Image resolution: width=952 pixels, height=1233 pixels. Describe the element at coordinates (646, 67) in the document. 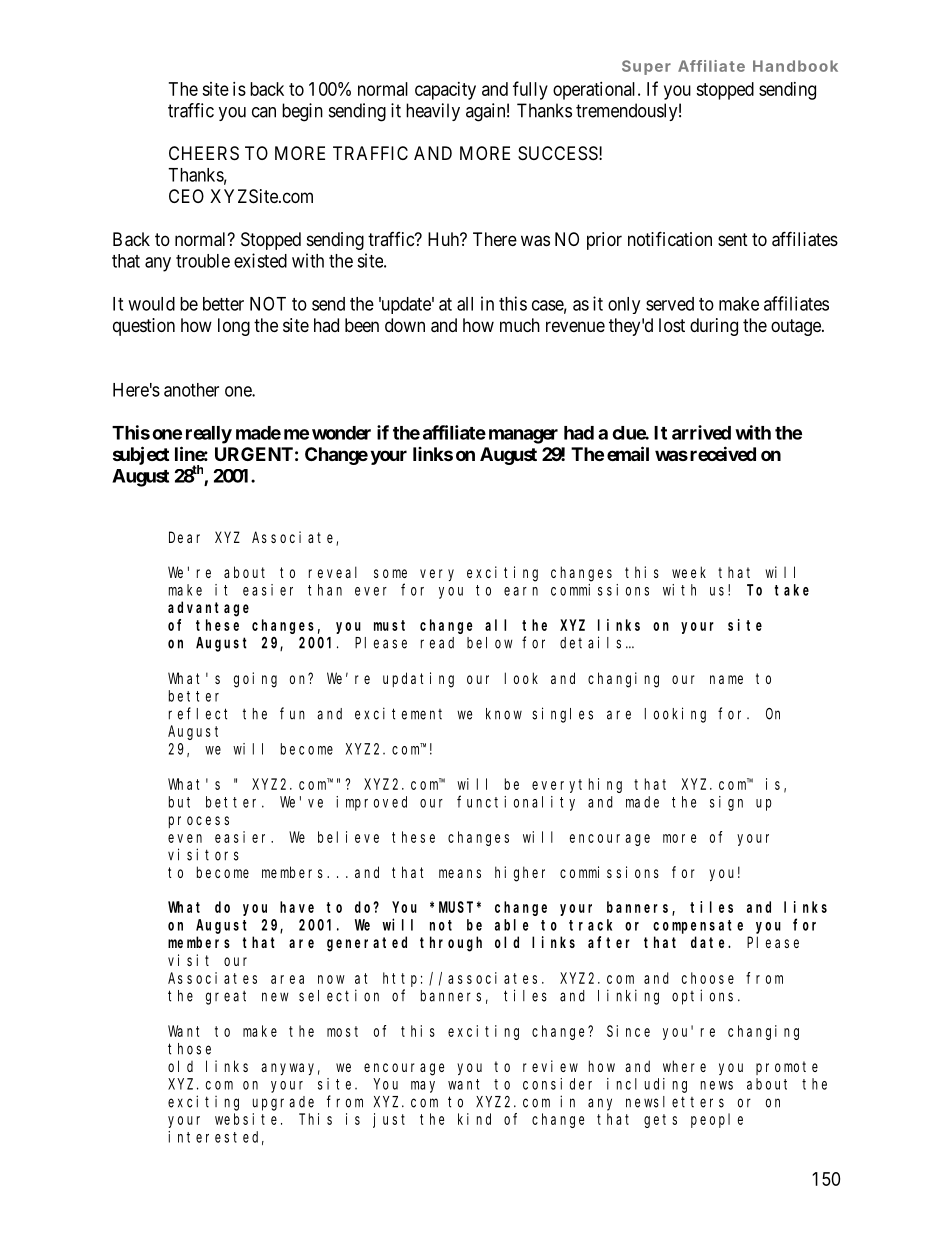

I see `Super` at that location.
